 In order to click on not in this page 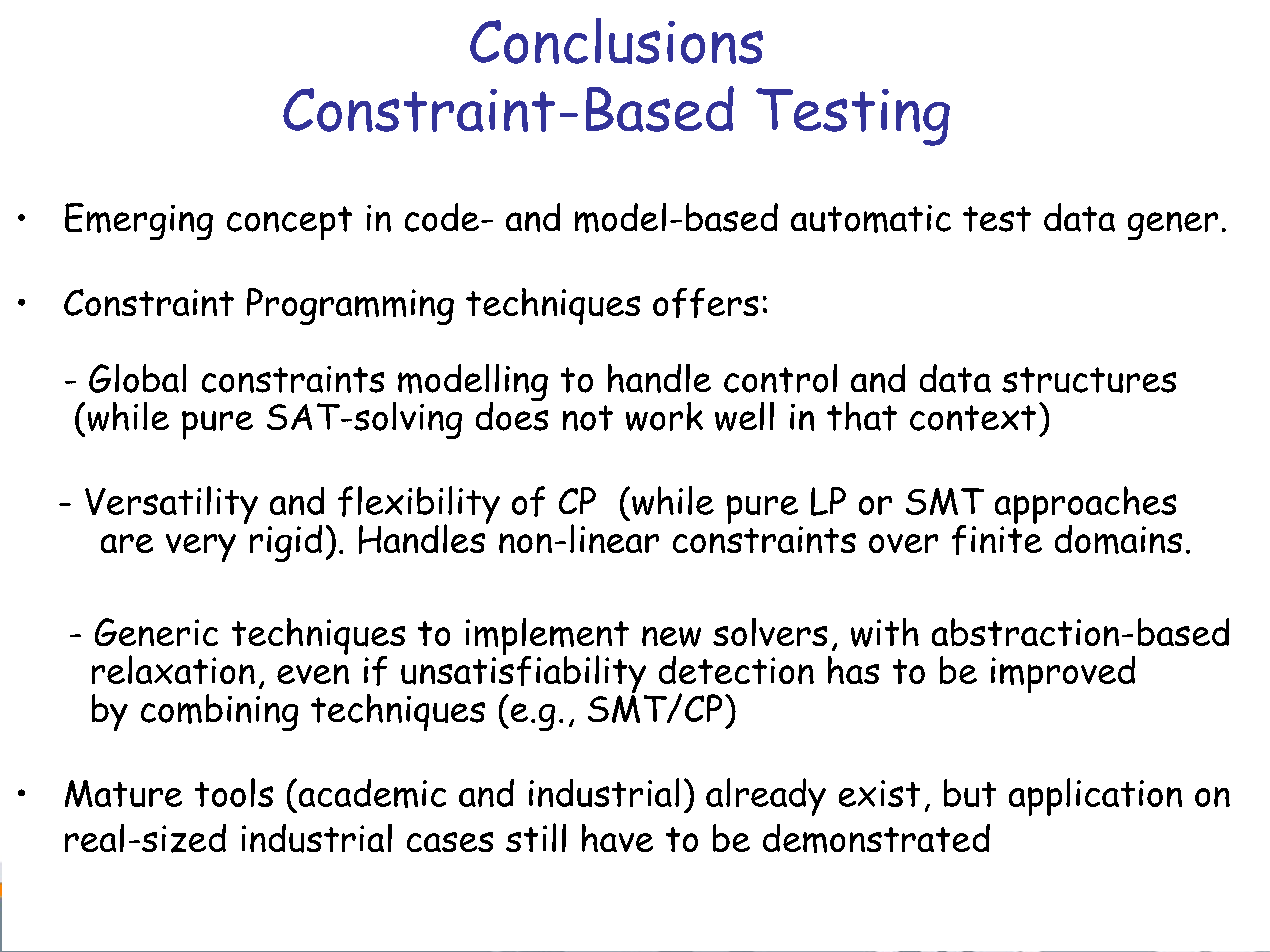, I will do `click(588, 418)`.
